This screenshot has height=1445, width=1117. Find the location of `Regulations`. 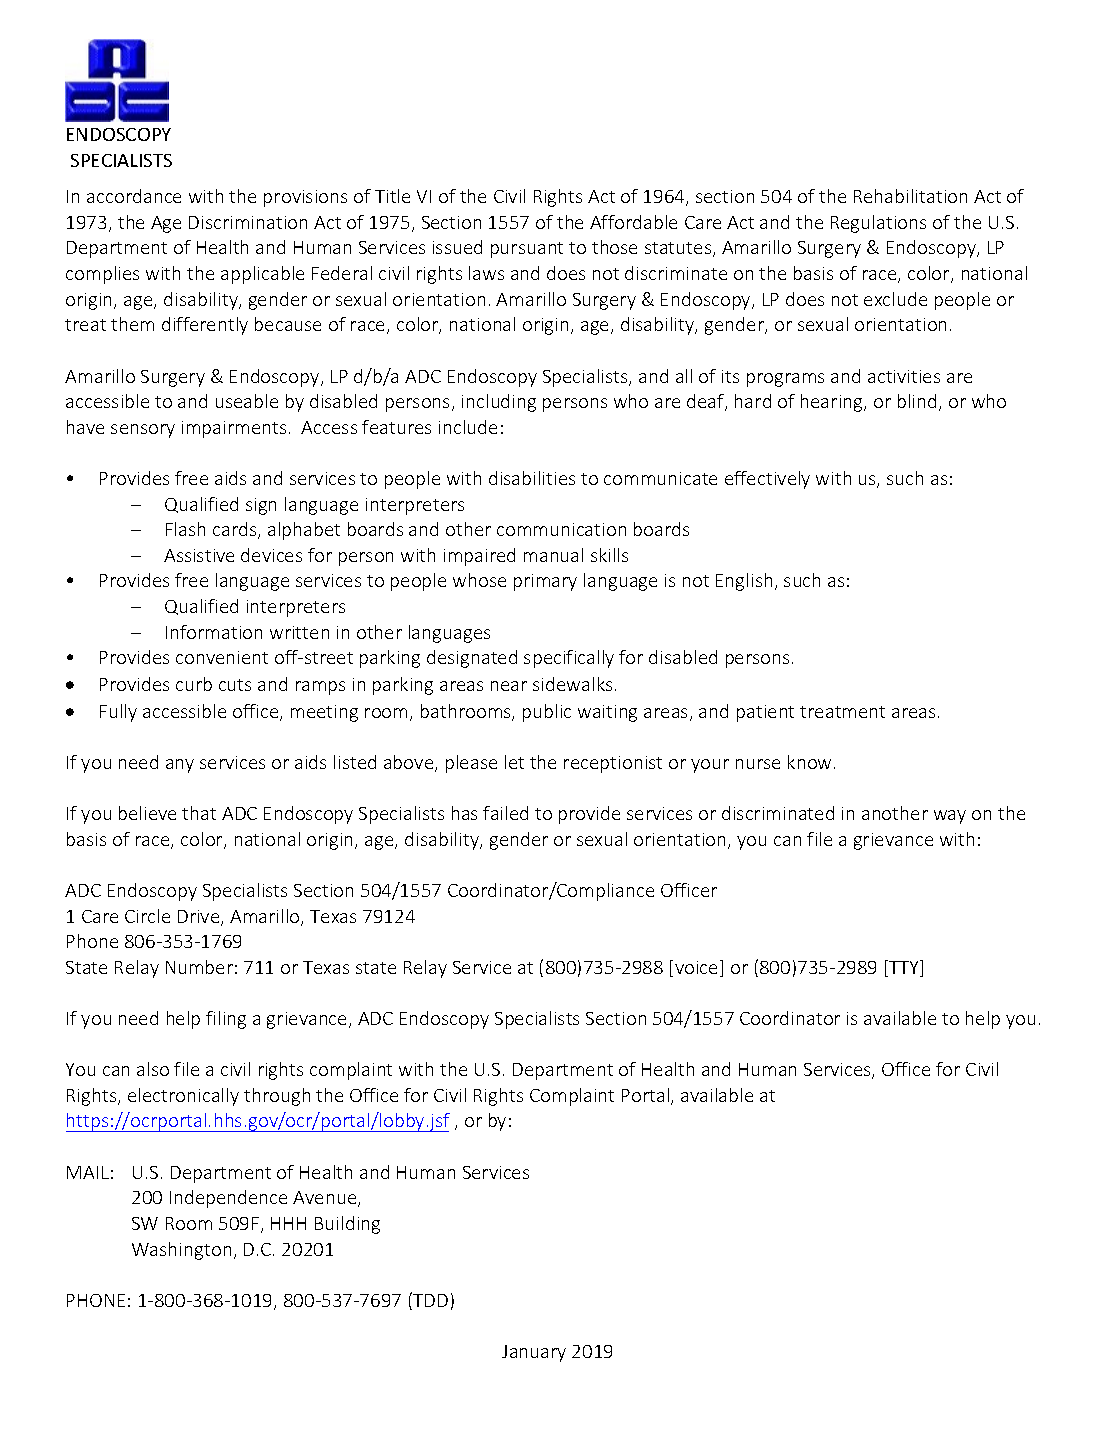

Regulations is located at coordinates (878, 224).
